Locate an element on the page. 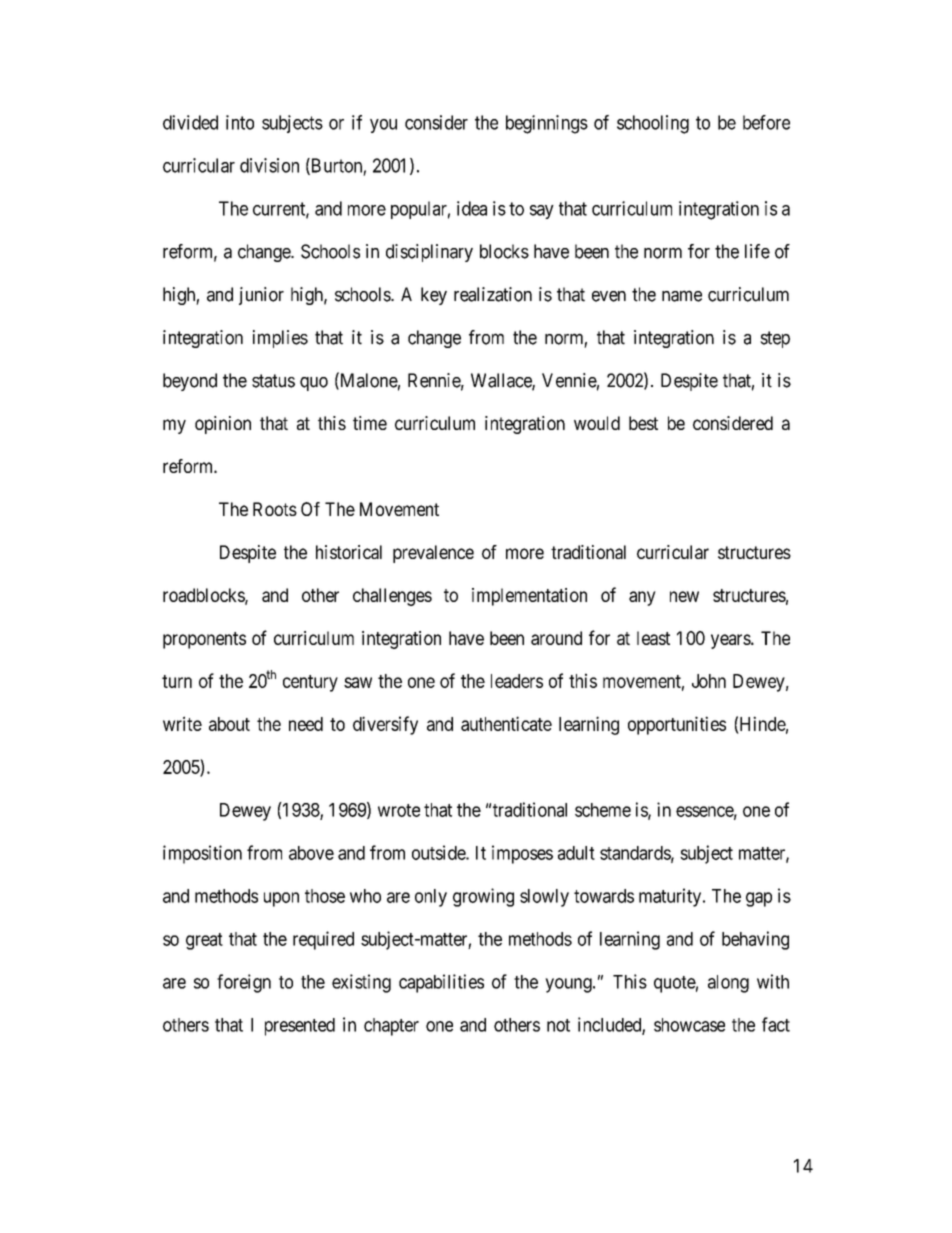 Image resolution: width=952 pixels, height=1233 pixels. authenticate is located at coordinates (506, 723).
